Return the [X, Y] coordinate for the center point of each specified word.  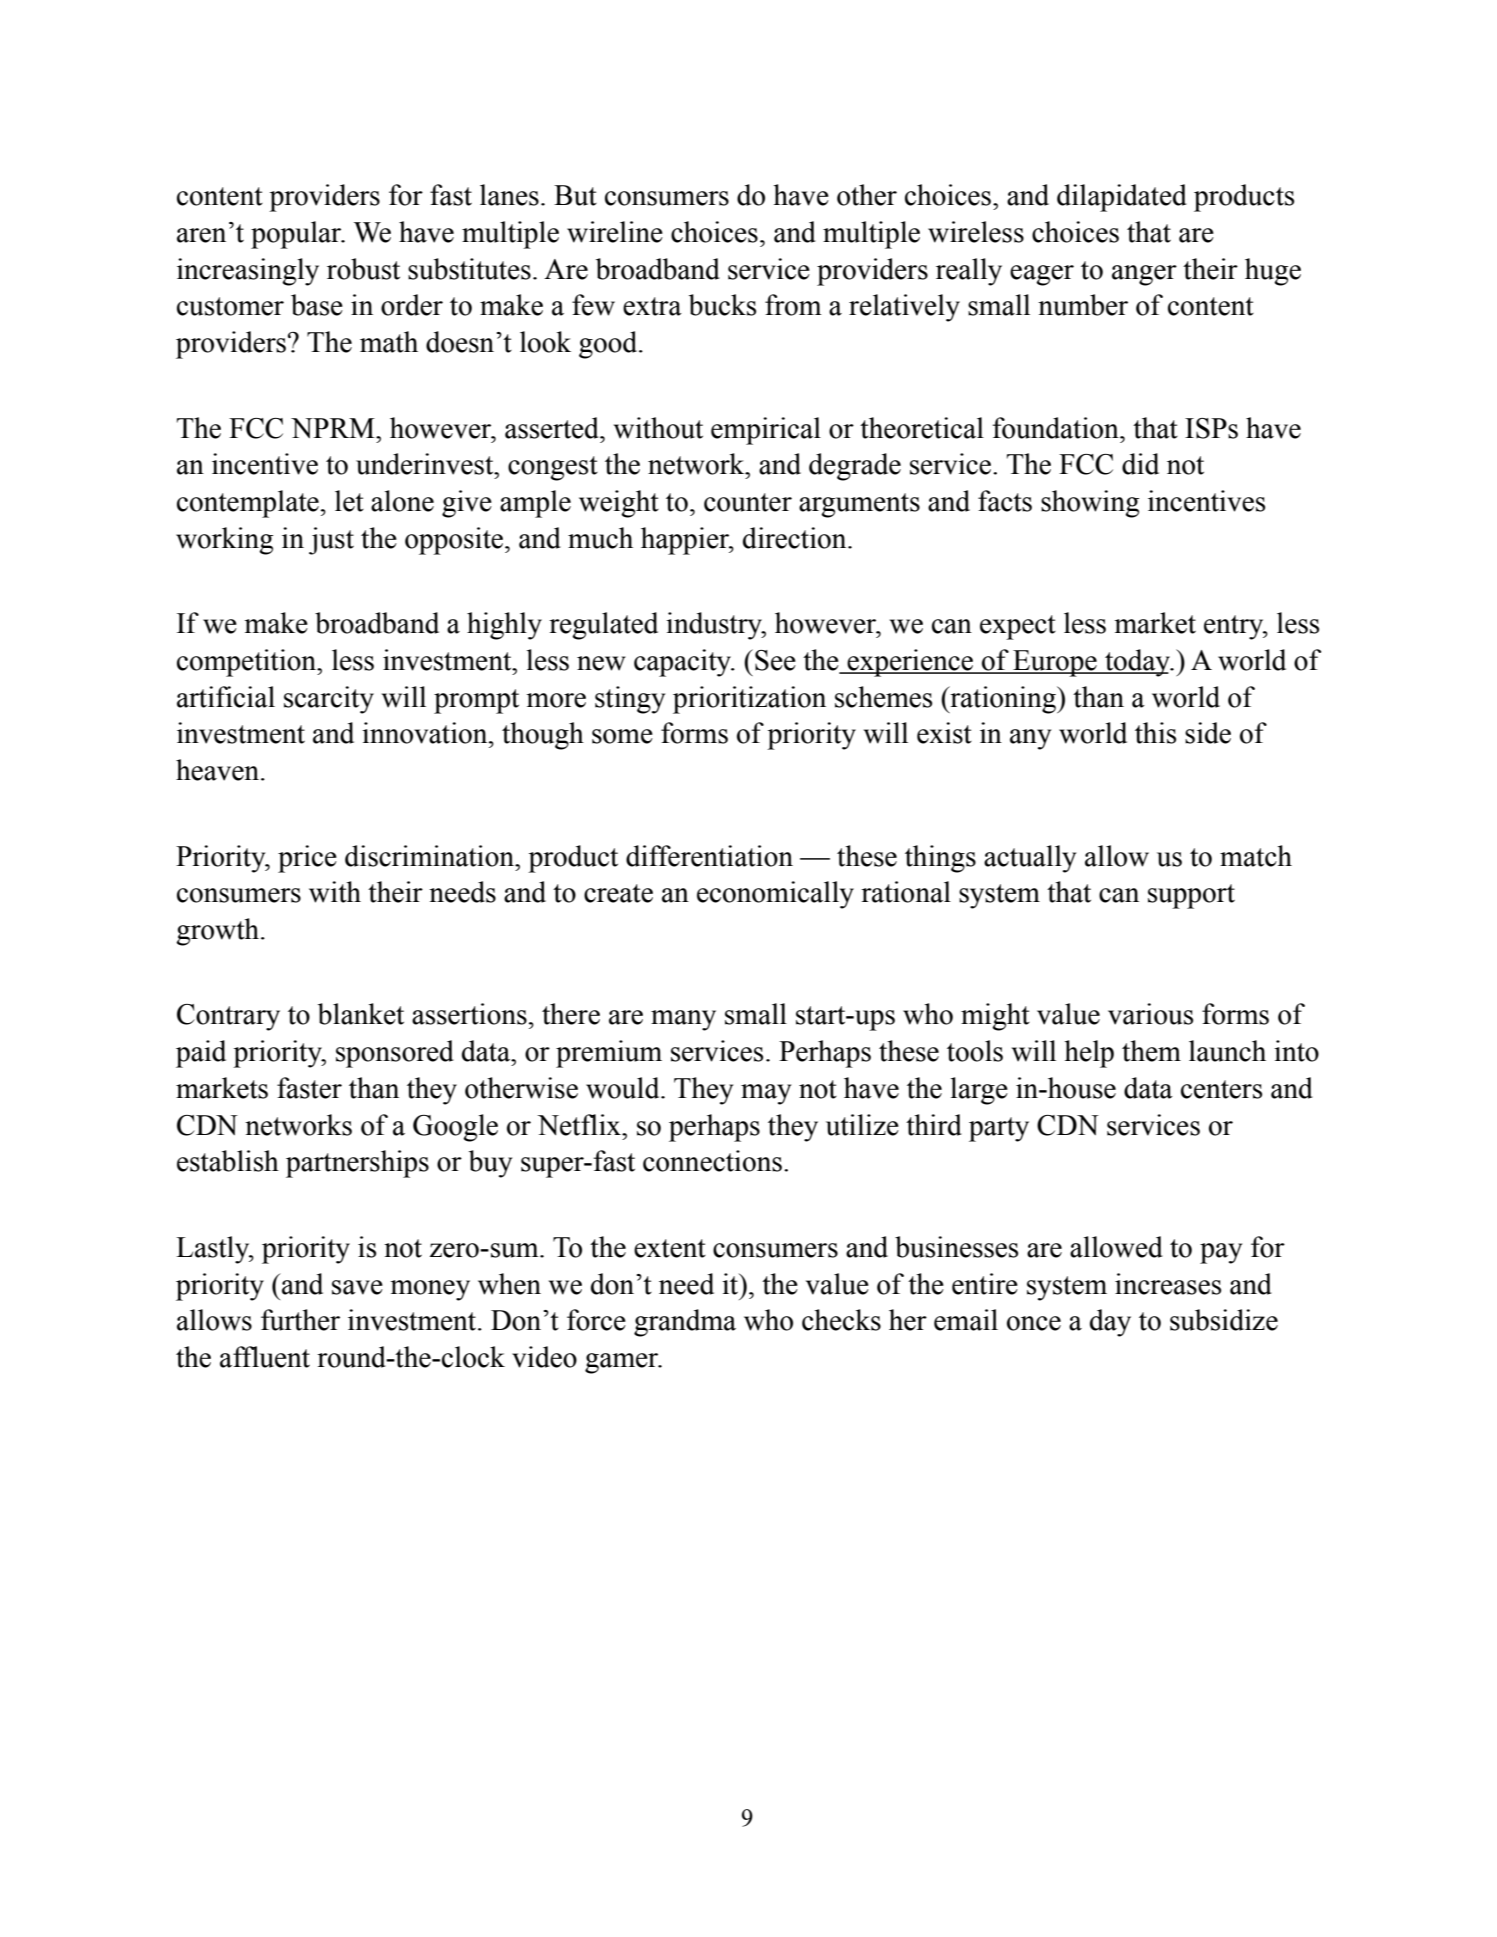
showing [1090, 504]
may [766, 1094]
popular [297, 235]
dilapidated [1122, 198]
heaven [219, 770]
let [349, 501]
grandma [685, 1323]
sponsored [395, 1054]
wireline [615, 232]
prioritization [749, 700]
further [300, 1320]
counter [748, 502]
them [1151, 1051]
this [1155, 733]
